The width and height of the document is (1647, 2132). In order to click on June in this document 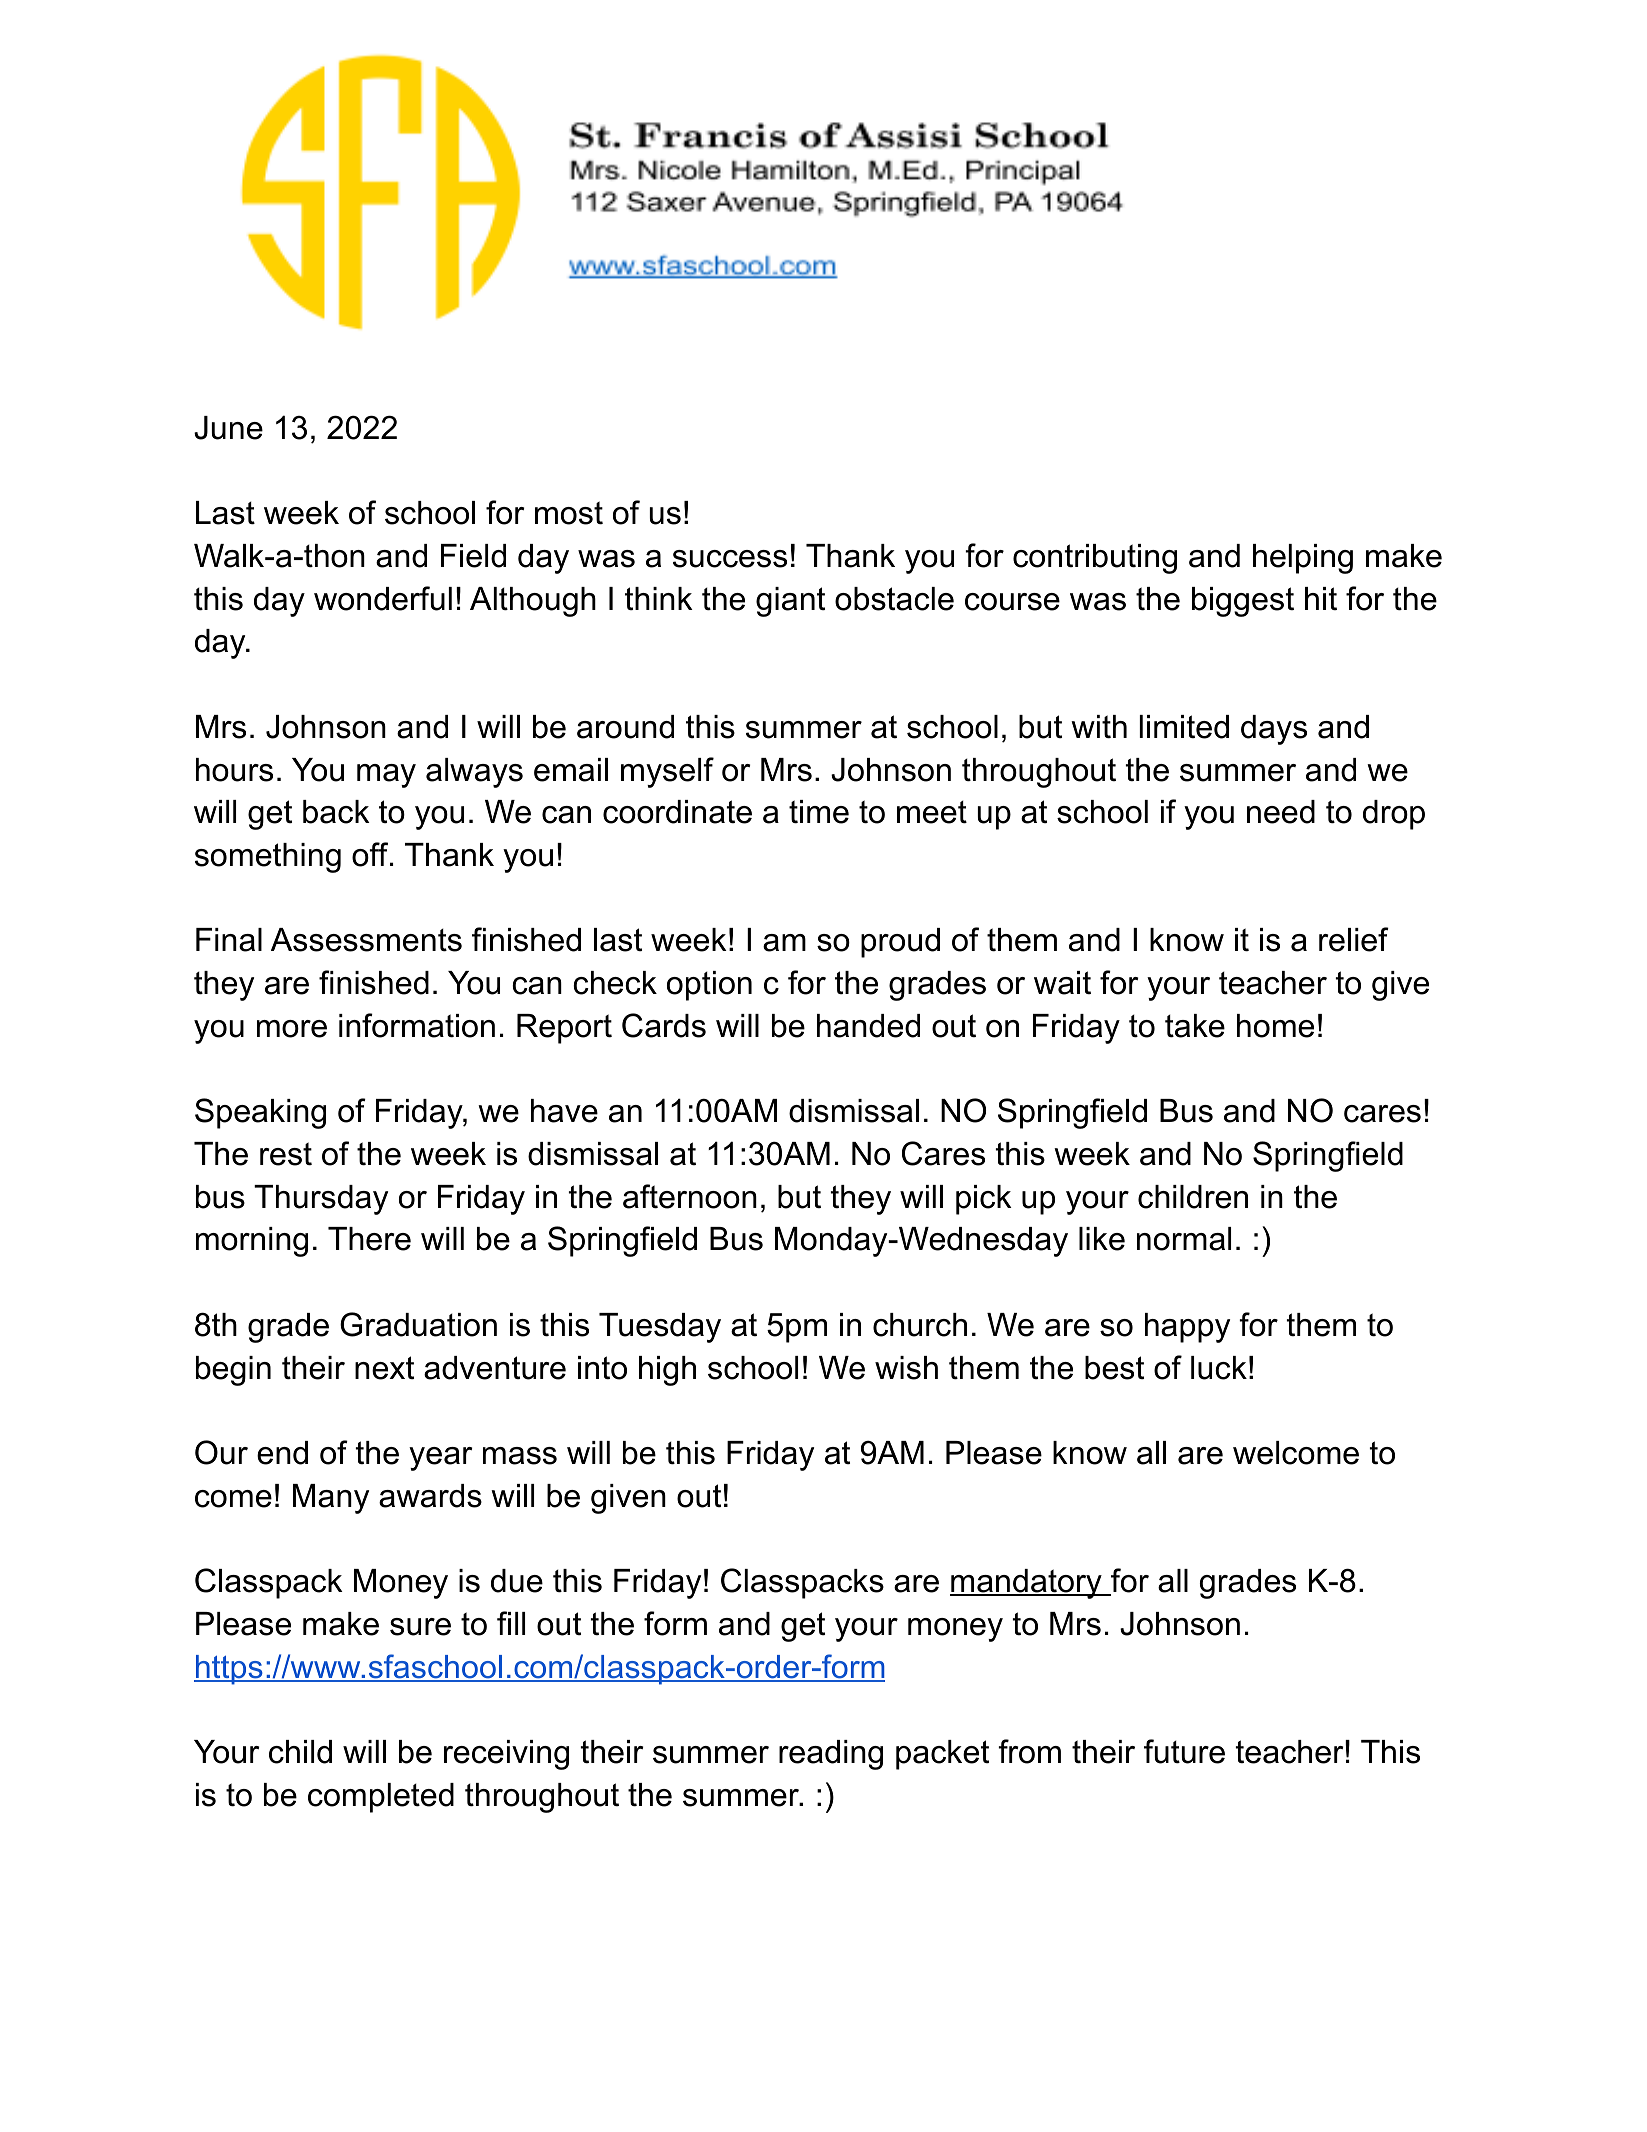, I will do `click(228, 428)`.
